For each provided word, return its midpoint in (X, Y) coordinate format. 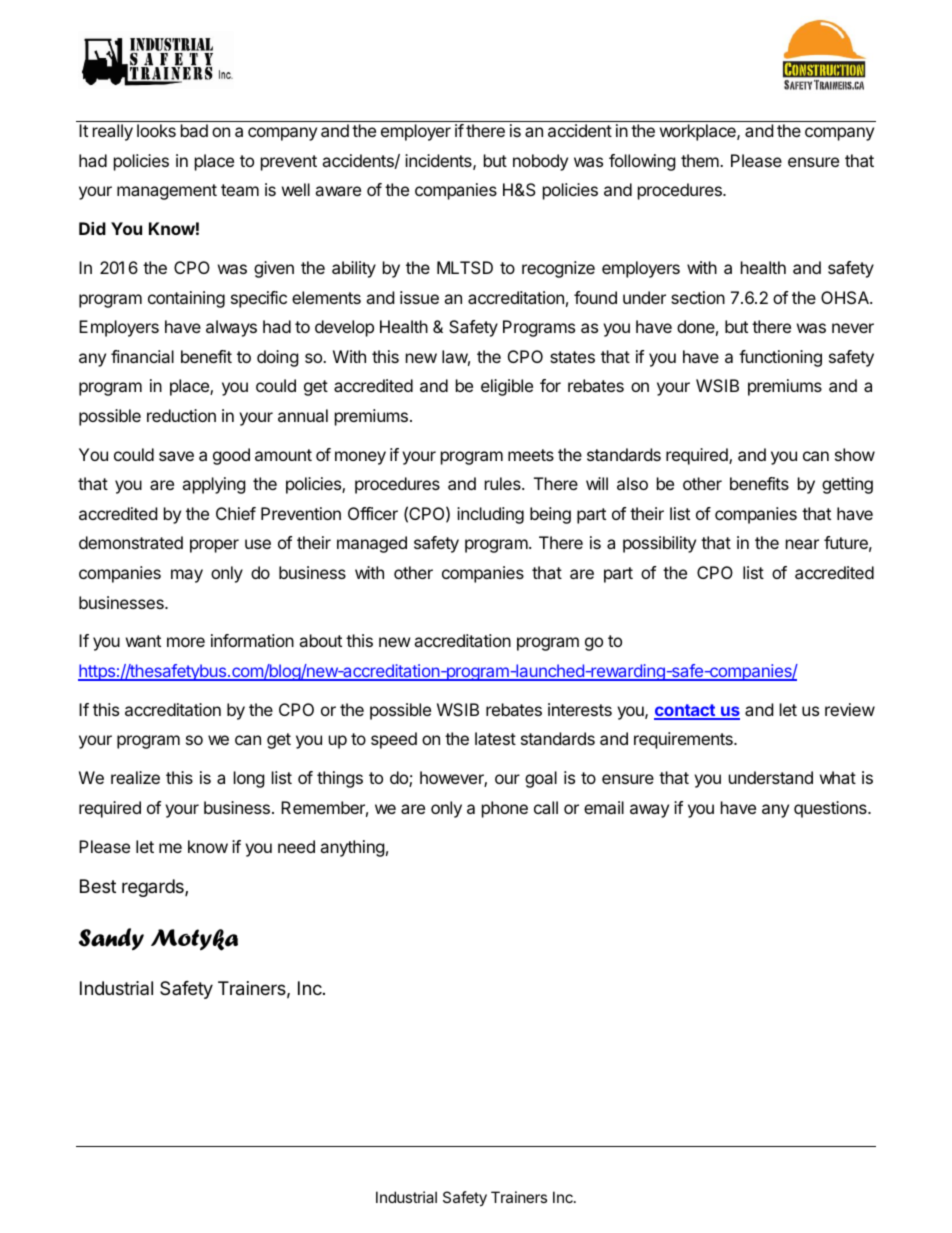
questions (831, 809)
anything (352, 848)
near (802, 544)
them (701, 160)
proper (214, 546)
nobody (540, 162)
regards (154, 888)
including (490, 515)
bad (194, 130)
